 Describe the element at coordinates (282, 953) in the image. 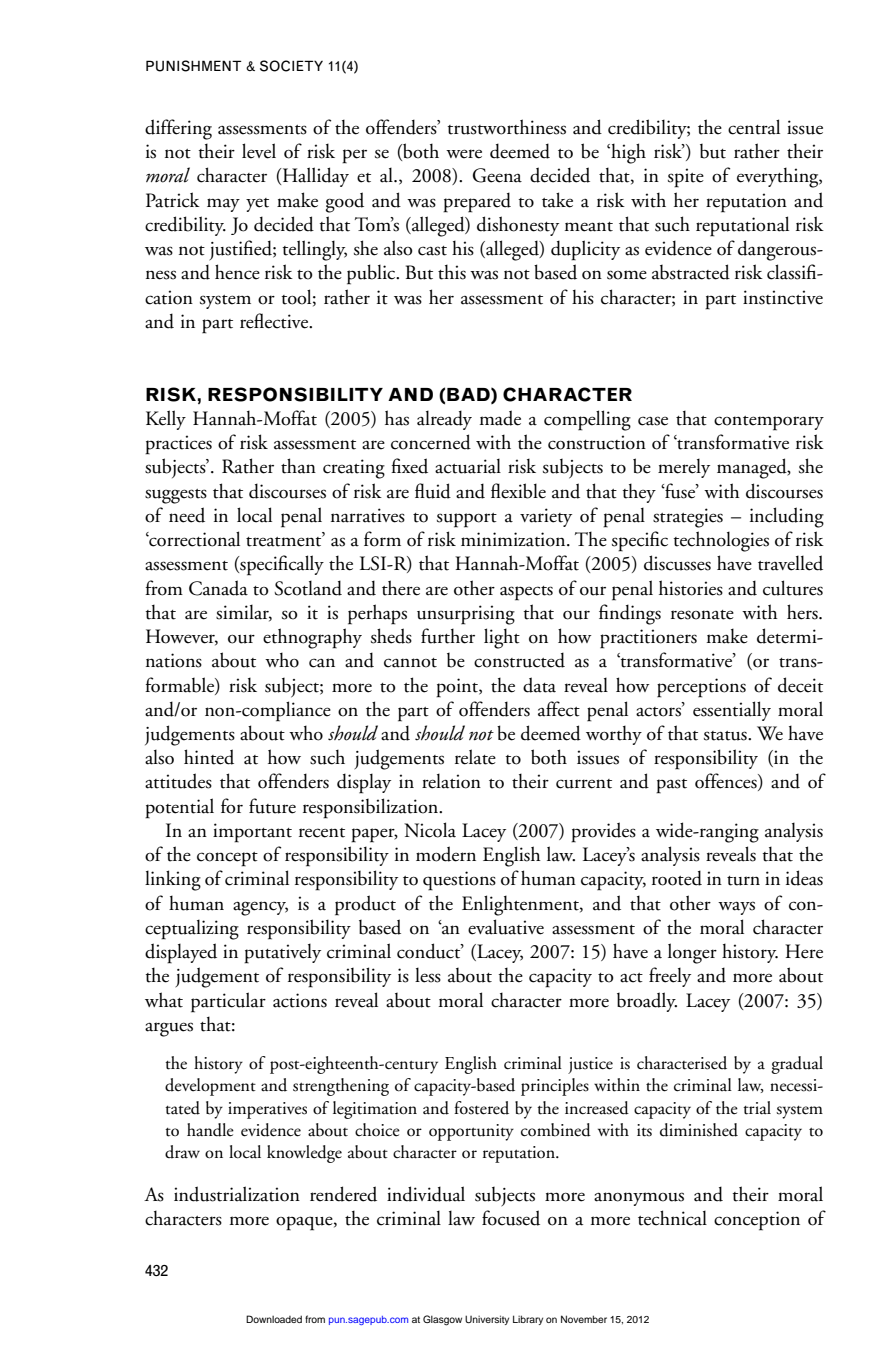

I see `putatively` at that location.
